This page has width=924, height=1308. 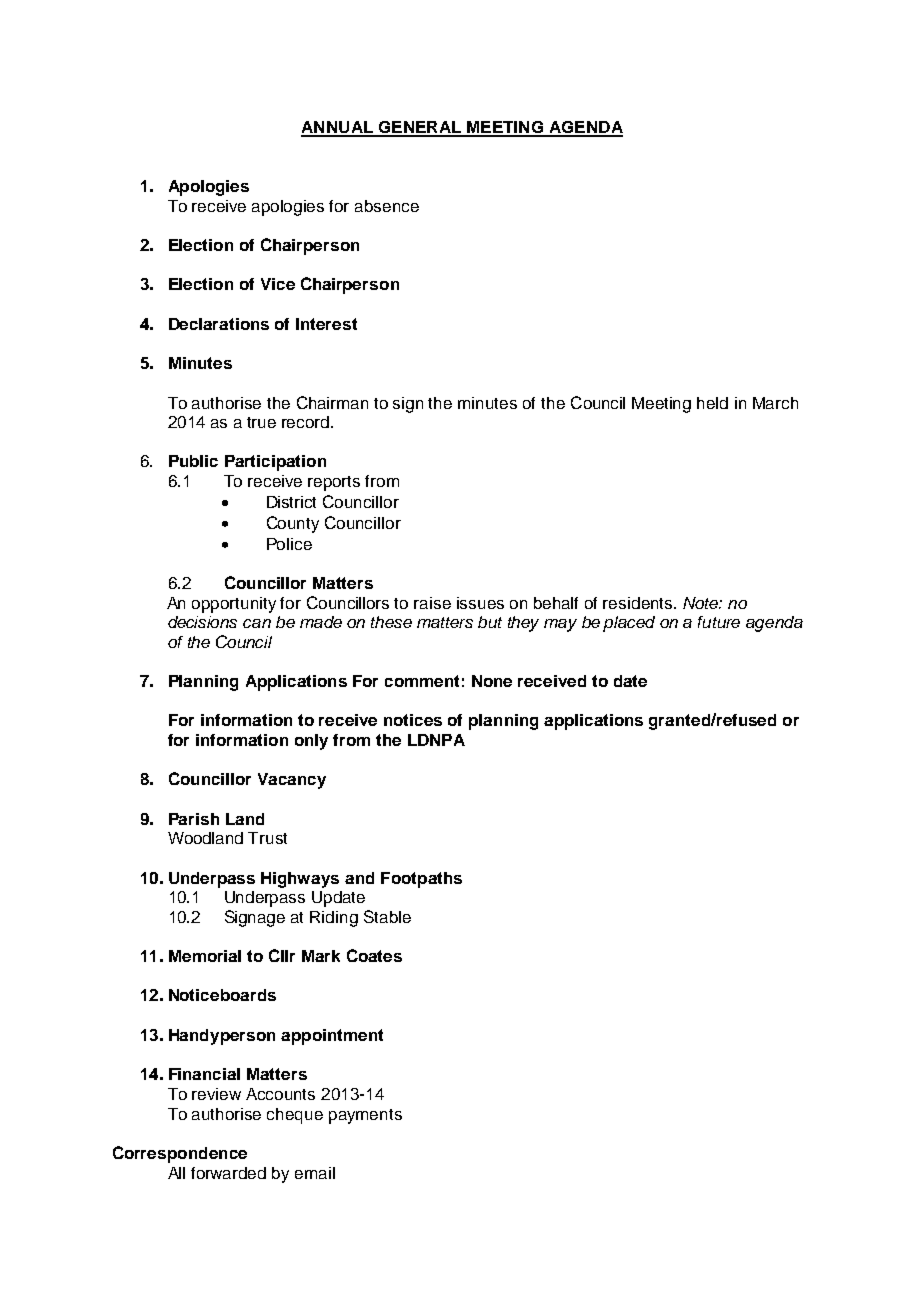 What do you see at coordinates (338, 128) in the page?
I see `ANNUAL` at bounding box center [338, 128].
